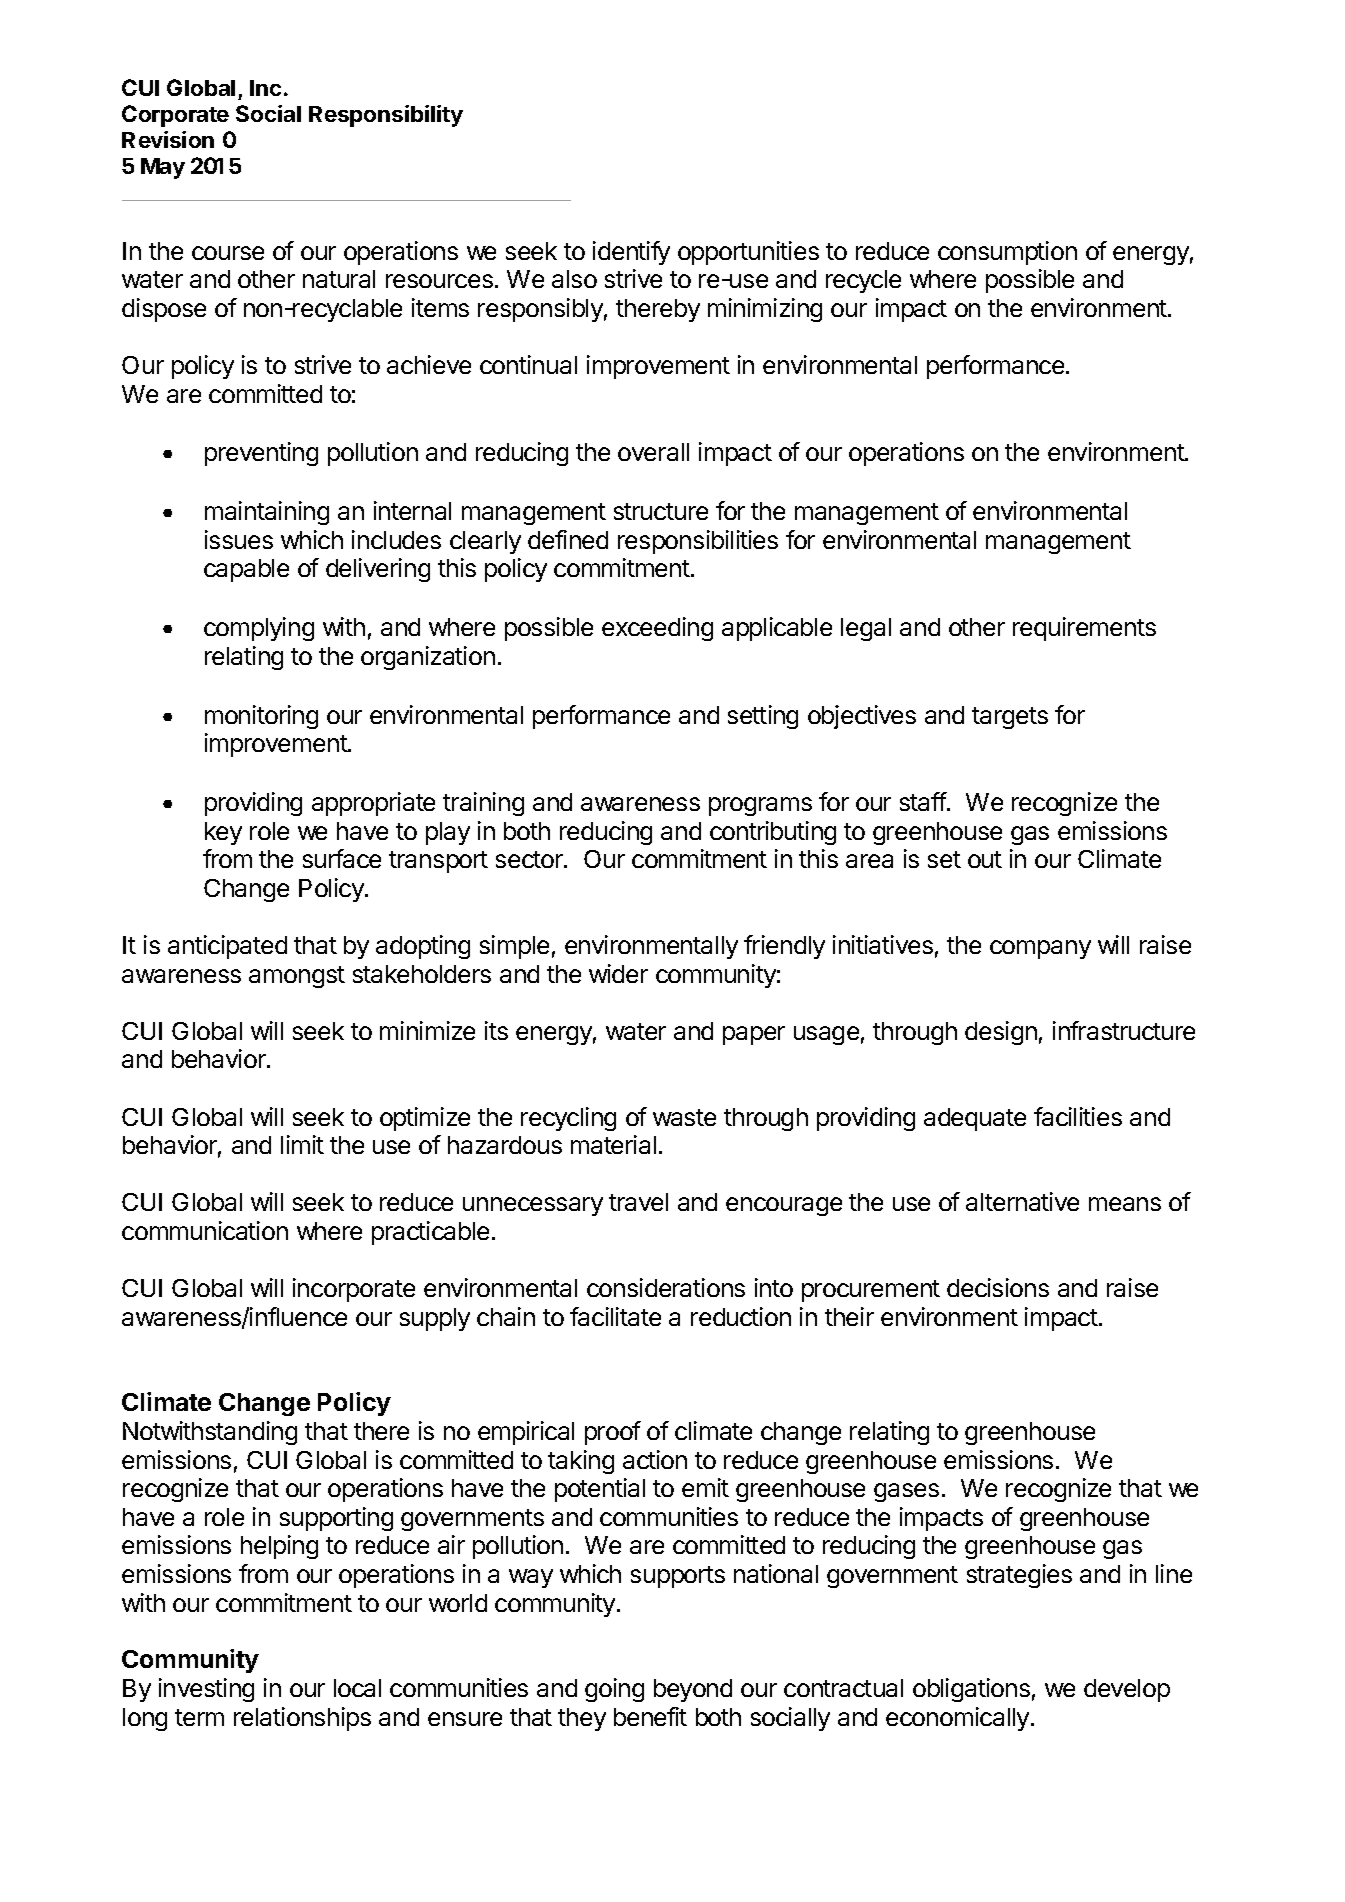  I want to click on alternative, so click(1022, 1201).
